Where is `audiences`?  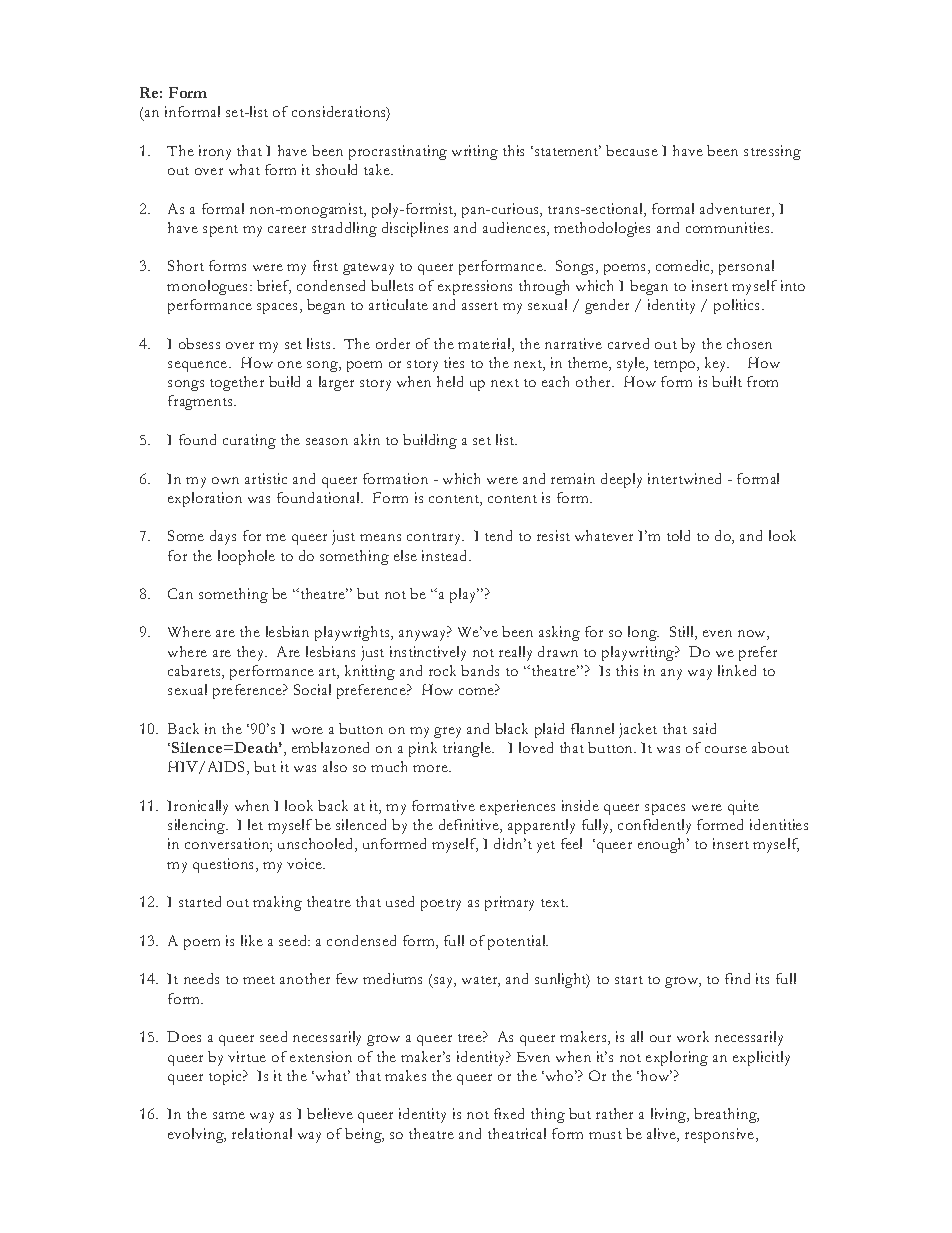 audiences is located at coordinates (515, 229).
